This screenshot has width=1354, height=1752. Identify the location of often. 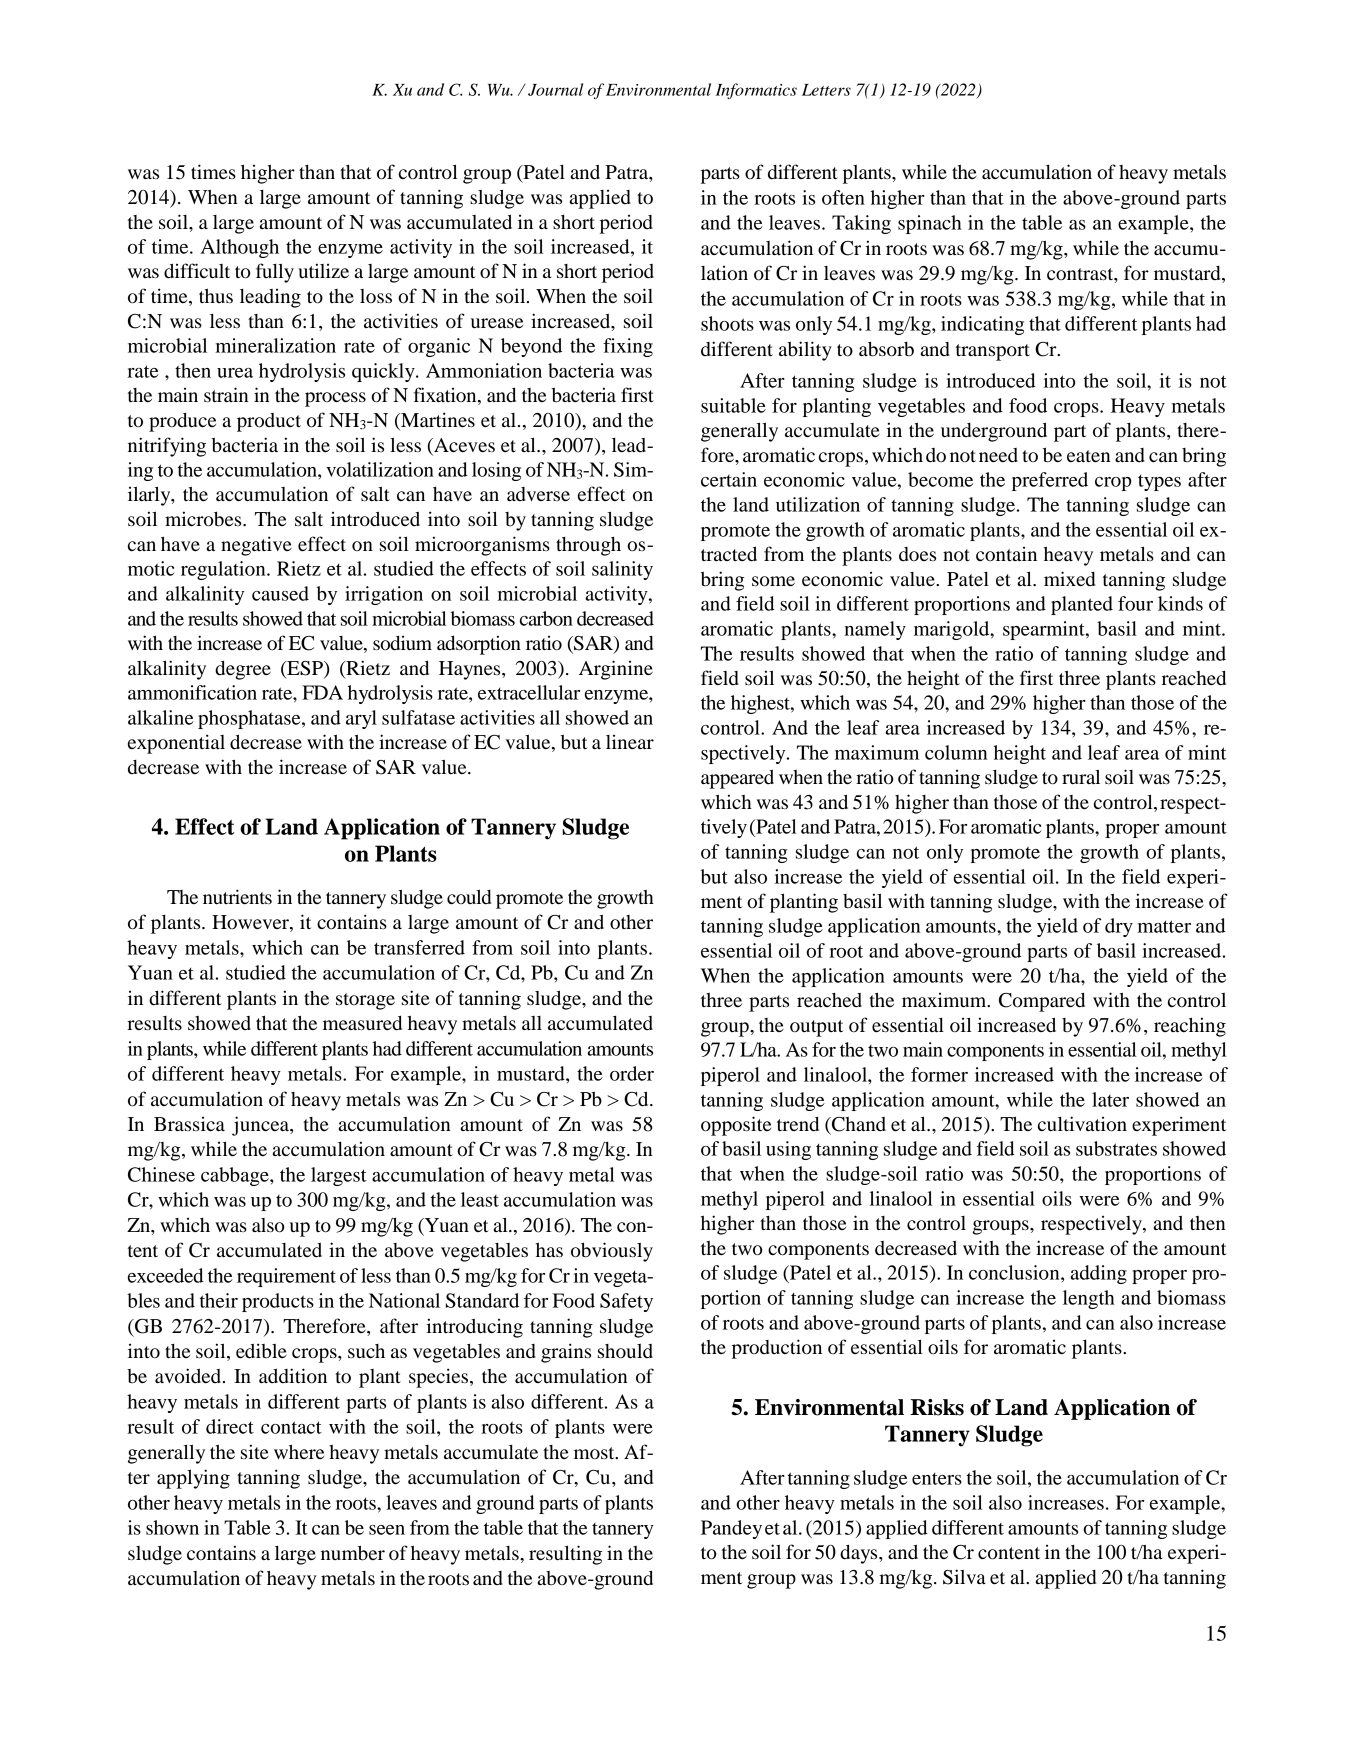
(843, 197).
